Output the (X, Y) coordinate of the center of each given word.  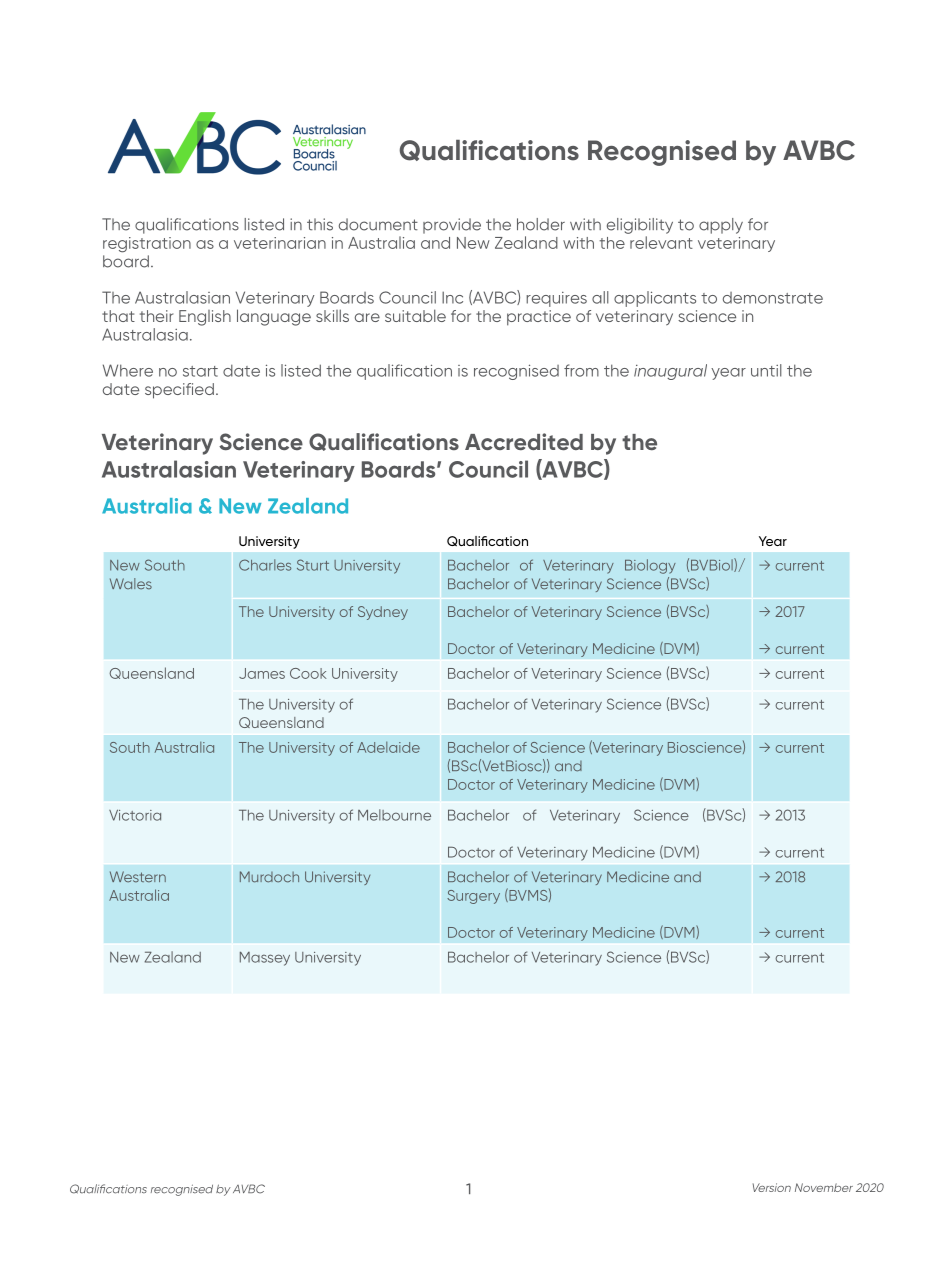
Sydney (383, 613)
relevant (661, 242)
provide (452, 226)
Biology (650, 566)
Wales (131, 584)
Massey (265, 959)
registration (147, 245)
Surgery (473, 897)
